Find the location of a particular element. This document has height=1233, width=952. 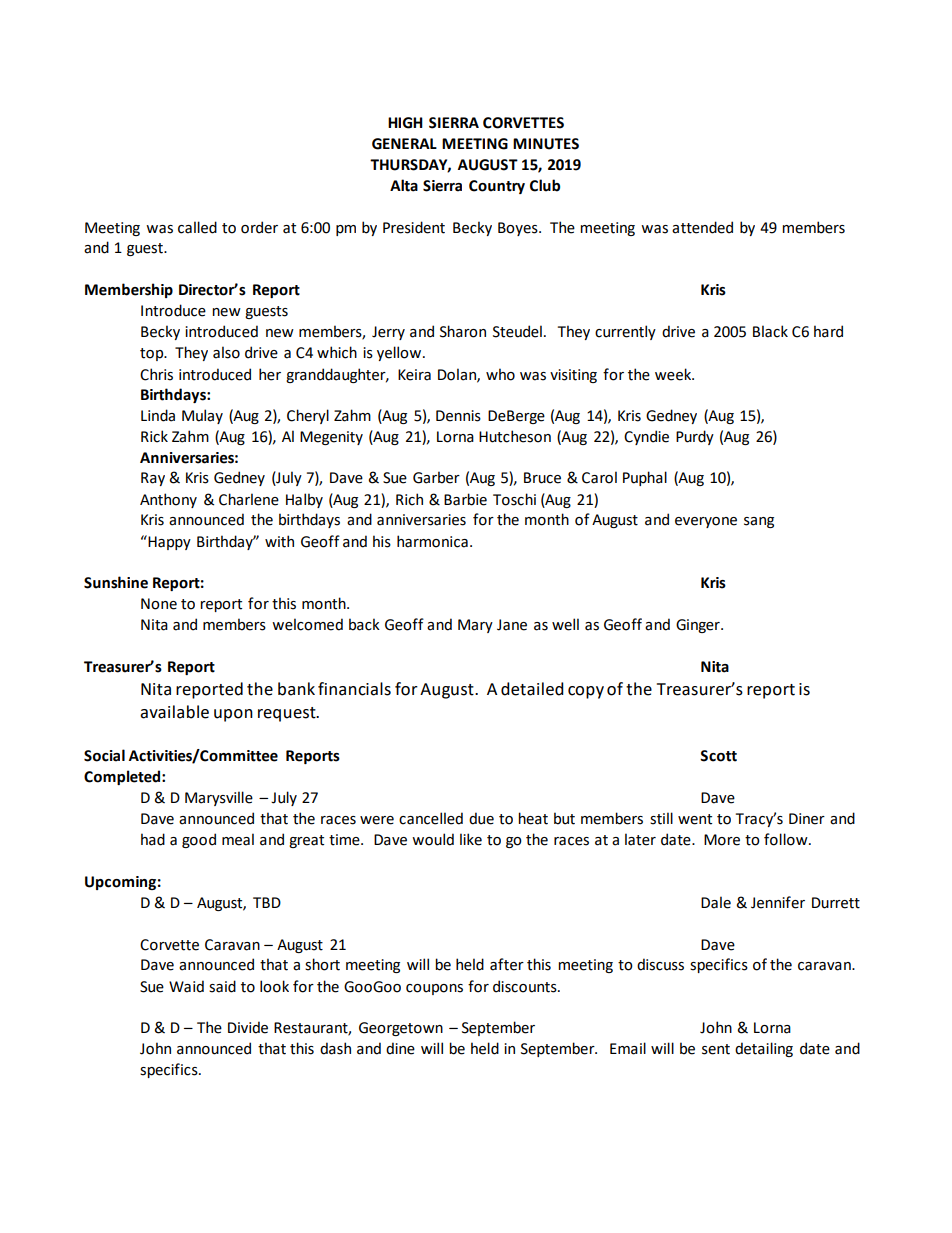

Waid is located at coordinates (186, 986).
